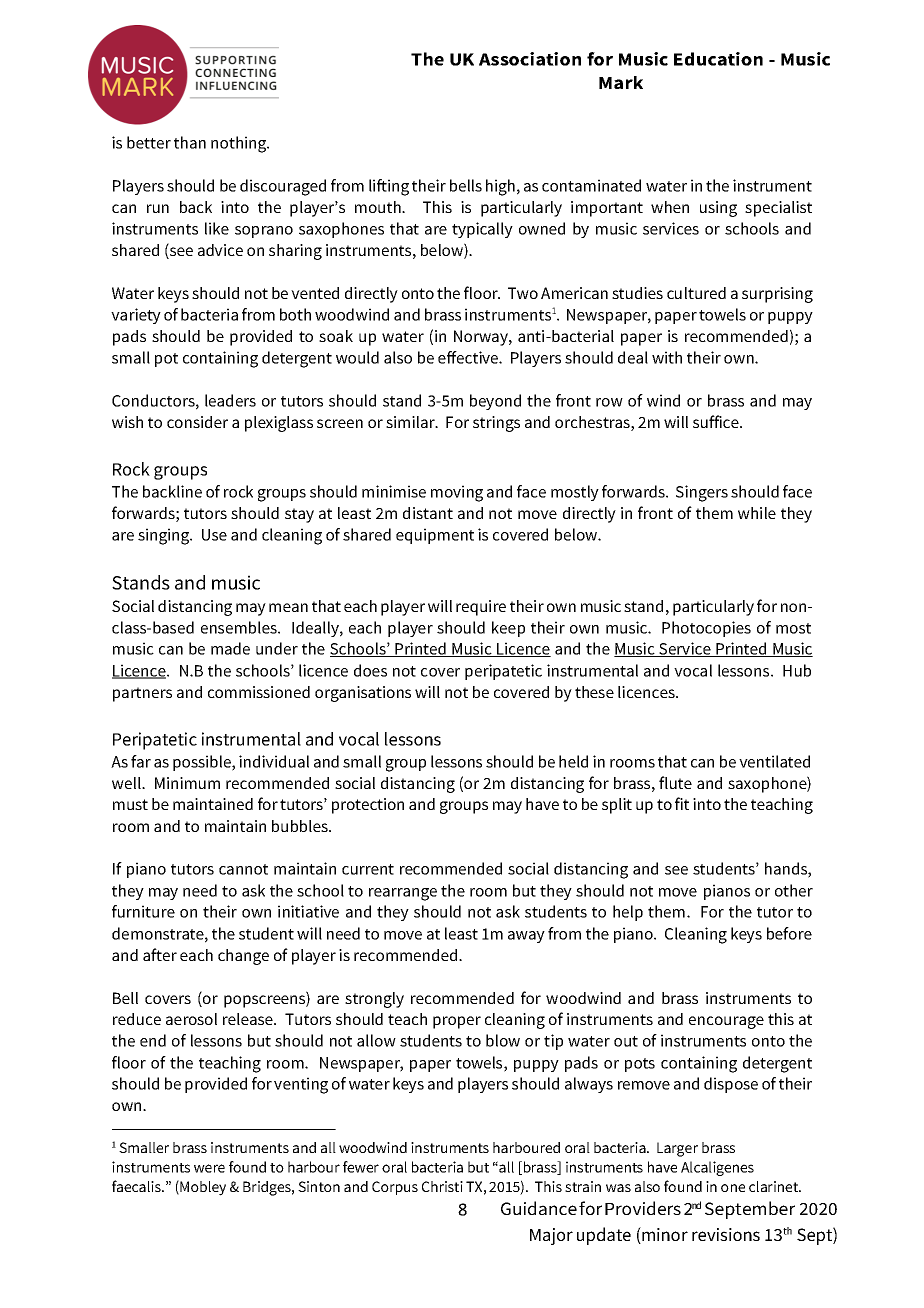 Image resolution: width=924 pixels, height=1308 pixels. Describe the element at coordinates (136, 316) in the page. I see `variety` at that location.
